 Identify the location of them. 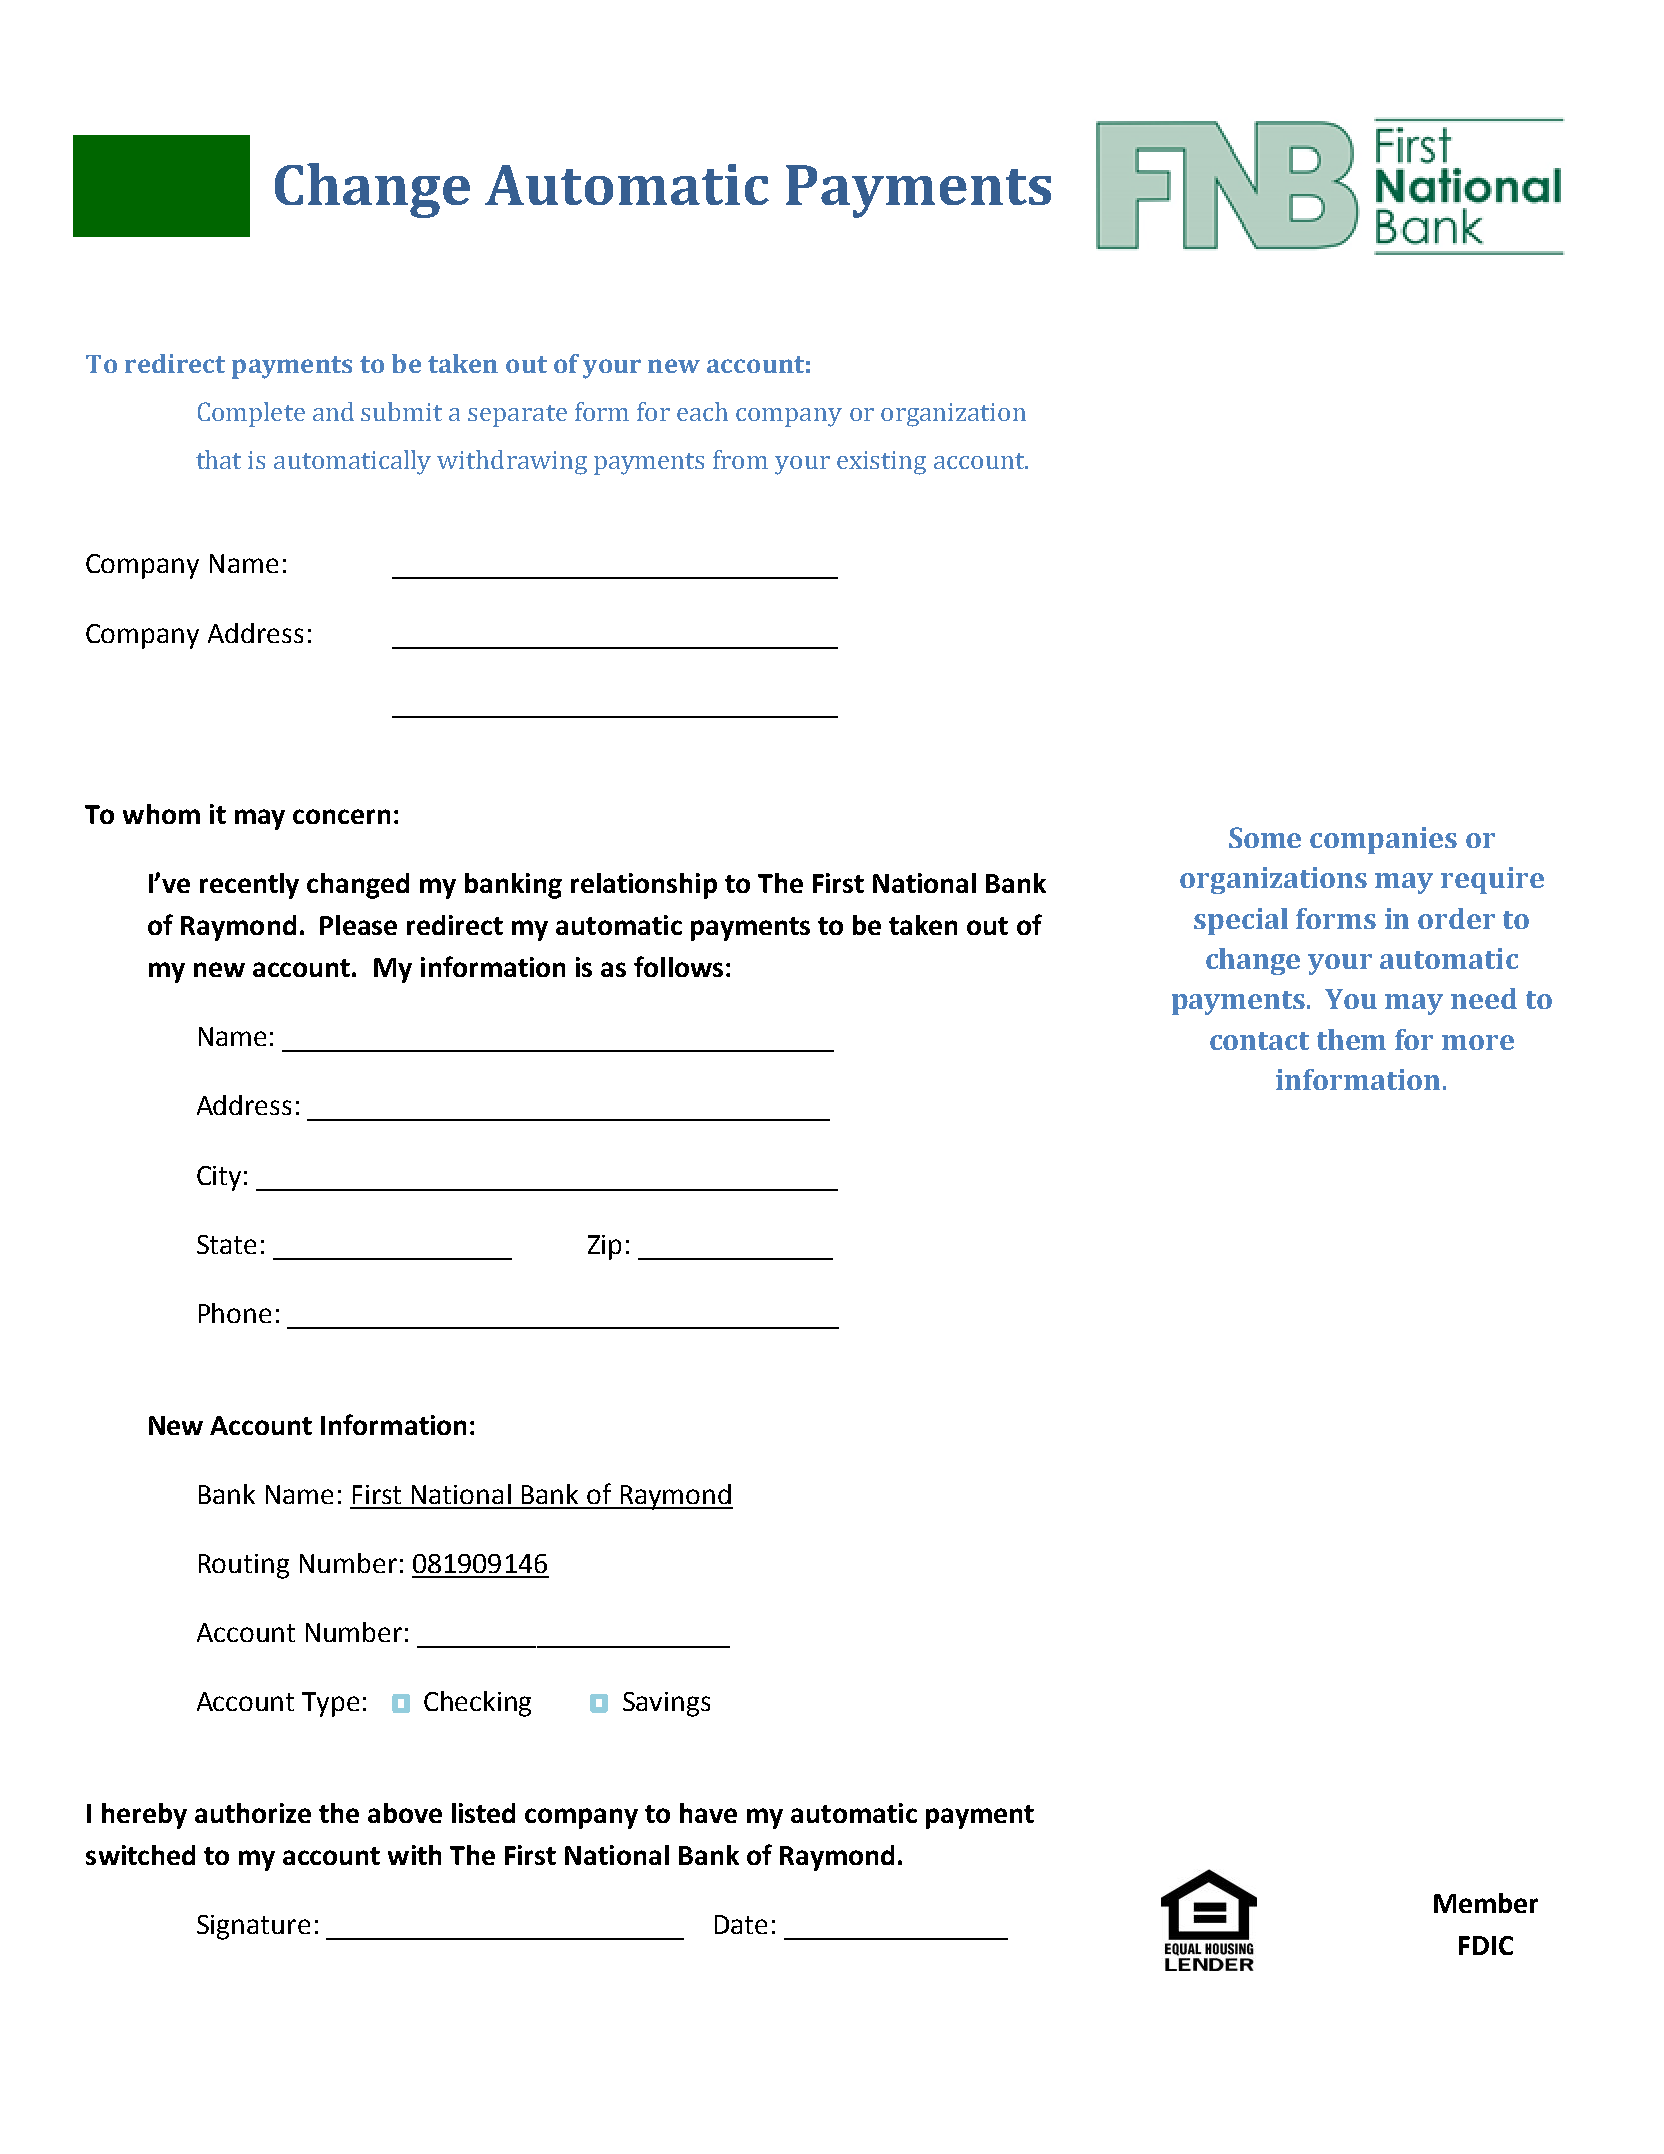
(1351, 1039).
